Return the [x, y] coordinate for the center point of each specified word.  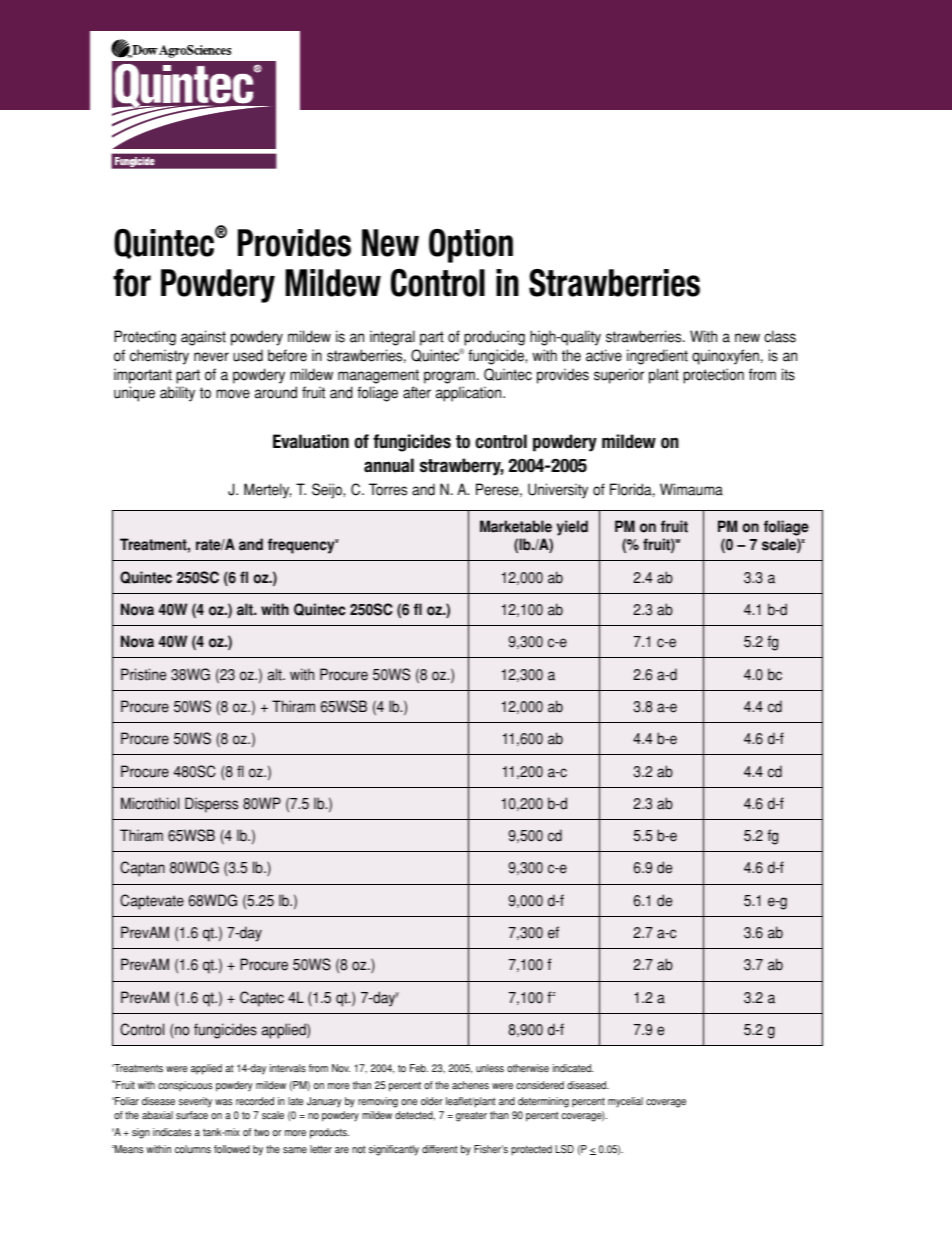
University [558, 491]
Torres [388, 489]
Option [471, 246]
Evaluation [311, 441]
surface [192, 1115]
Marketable [516, 526]
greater [471, 1117]
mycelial [625, 1102]
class [780, 336]
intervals [288, 1068]
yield [572, 528]
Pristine [143, 674]
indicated [573, 1068]
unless [490, 1068]
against [203, 338]
